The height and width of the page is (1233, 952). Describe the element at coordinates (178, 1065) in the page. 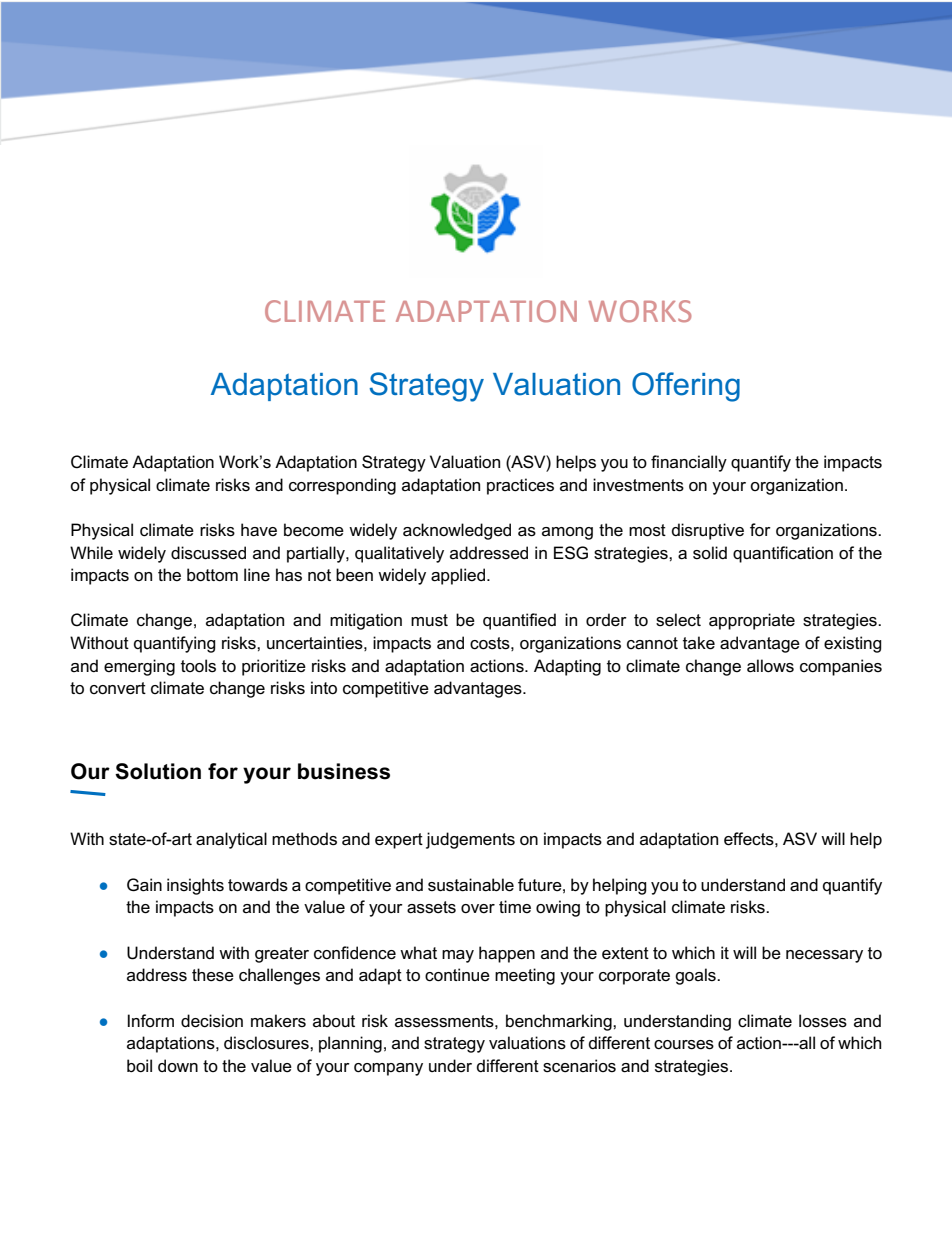

I see `down` at that location.
